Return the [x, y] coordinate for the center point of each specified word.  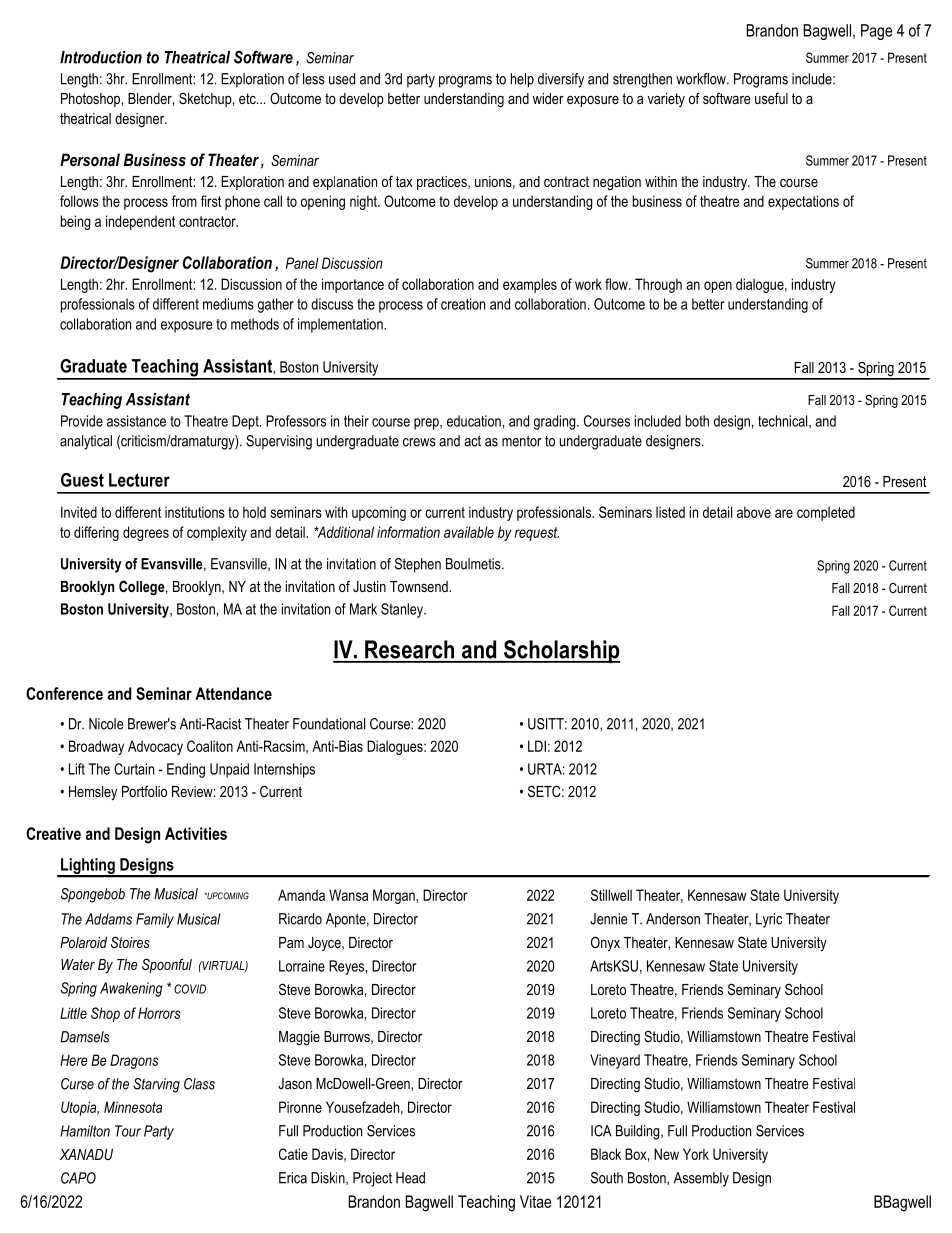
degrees [146, 533]
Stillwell [611, 895]
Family [155, 920]
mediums [228, 304]
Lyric [769, 920]
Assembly [701, 1179]
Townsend [420, 586]
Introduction [101, 57]
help [522, 80]
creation [463, 304]
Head [410, 1178]
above [754, 512]
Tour [128, 1131]
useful [771, 98]
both [697, 421]
